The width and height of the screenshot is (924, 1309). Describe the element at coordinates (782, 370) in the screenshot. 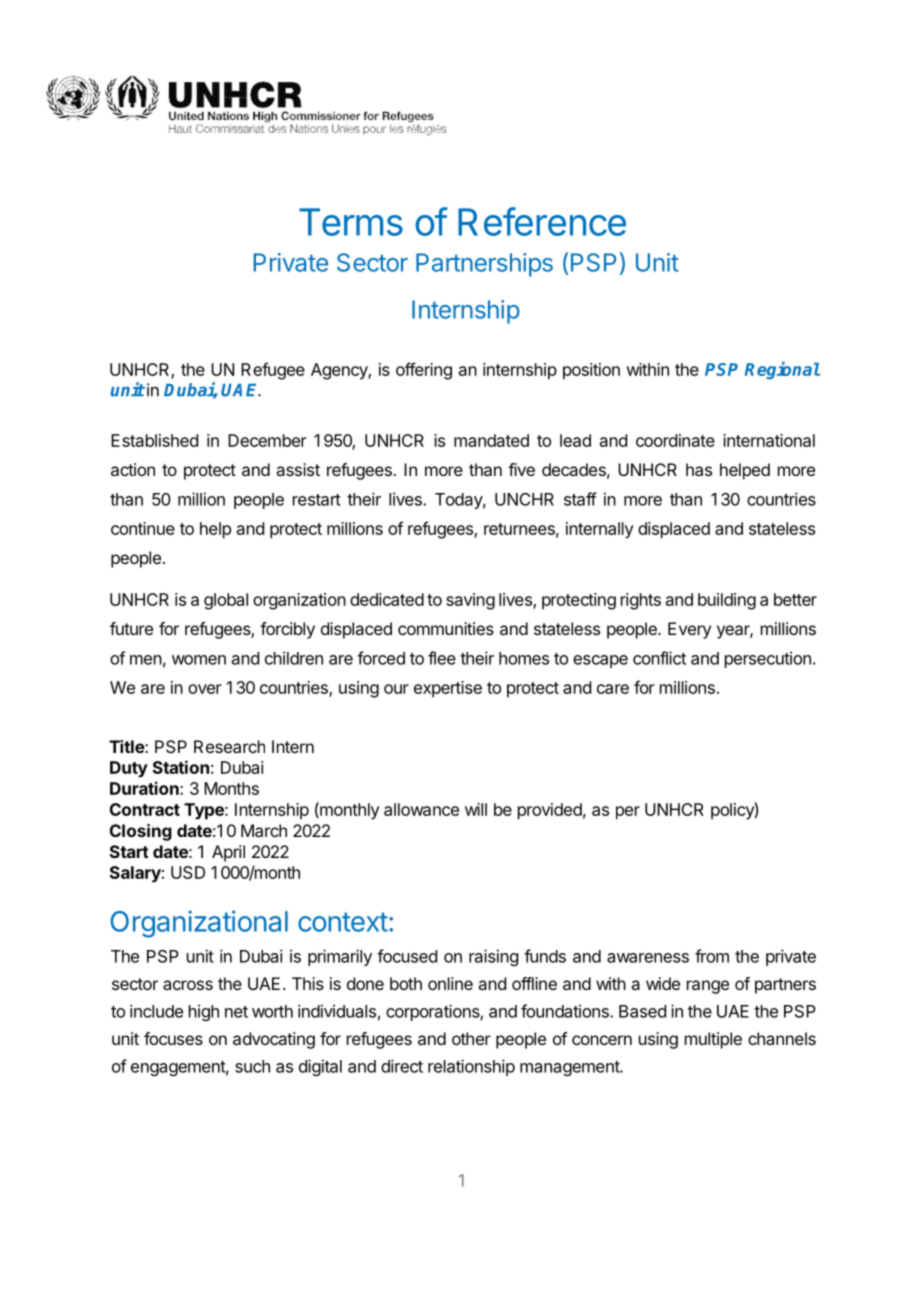

I see `Regional` at that location.
